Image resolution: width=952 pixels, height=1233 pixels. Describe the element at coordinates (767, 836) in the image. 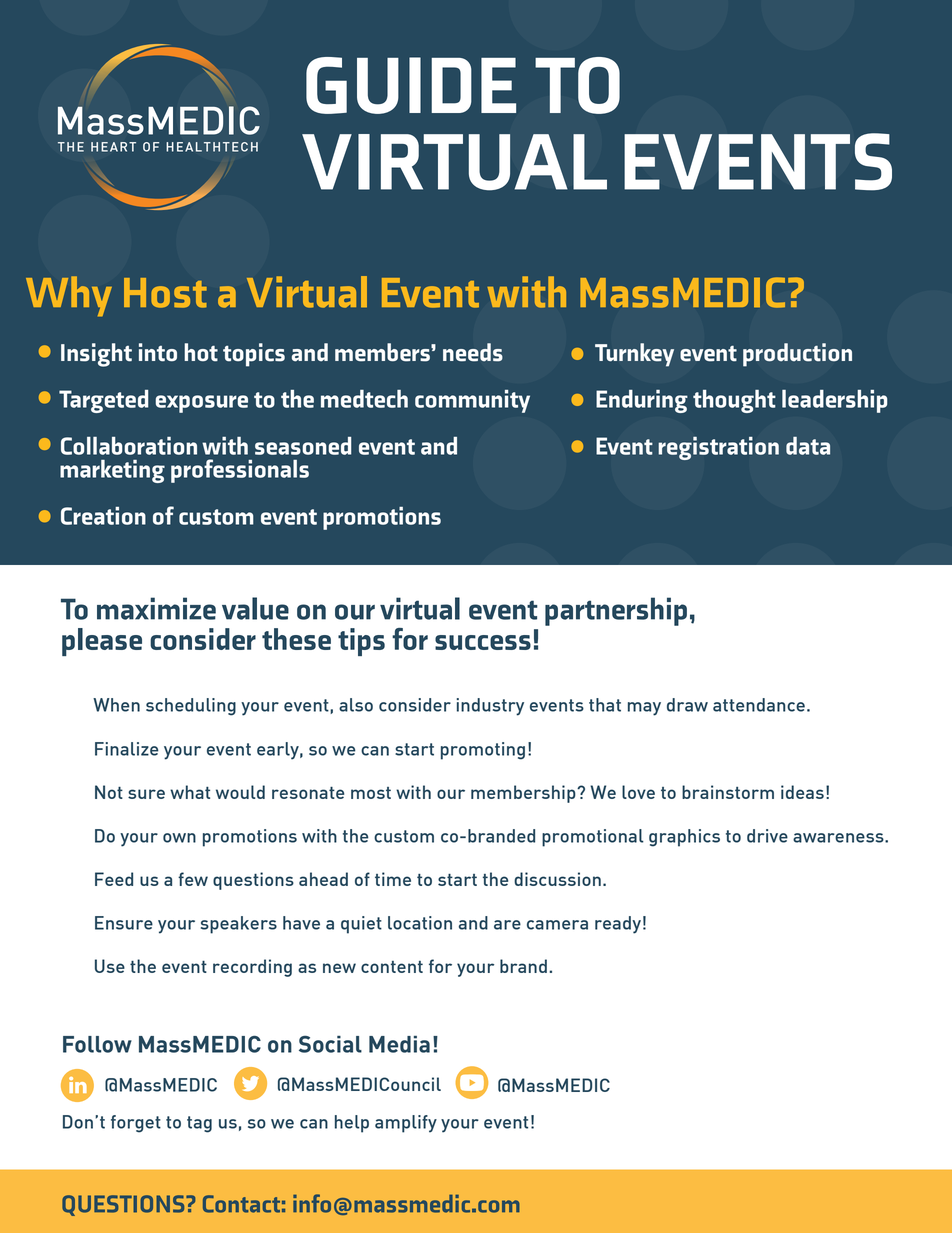

I see `drive` at that location.
